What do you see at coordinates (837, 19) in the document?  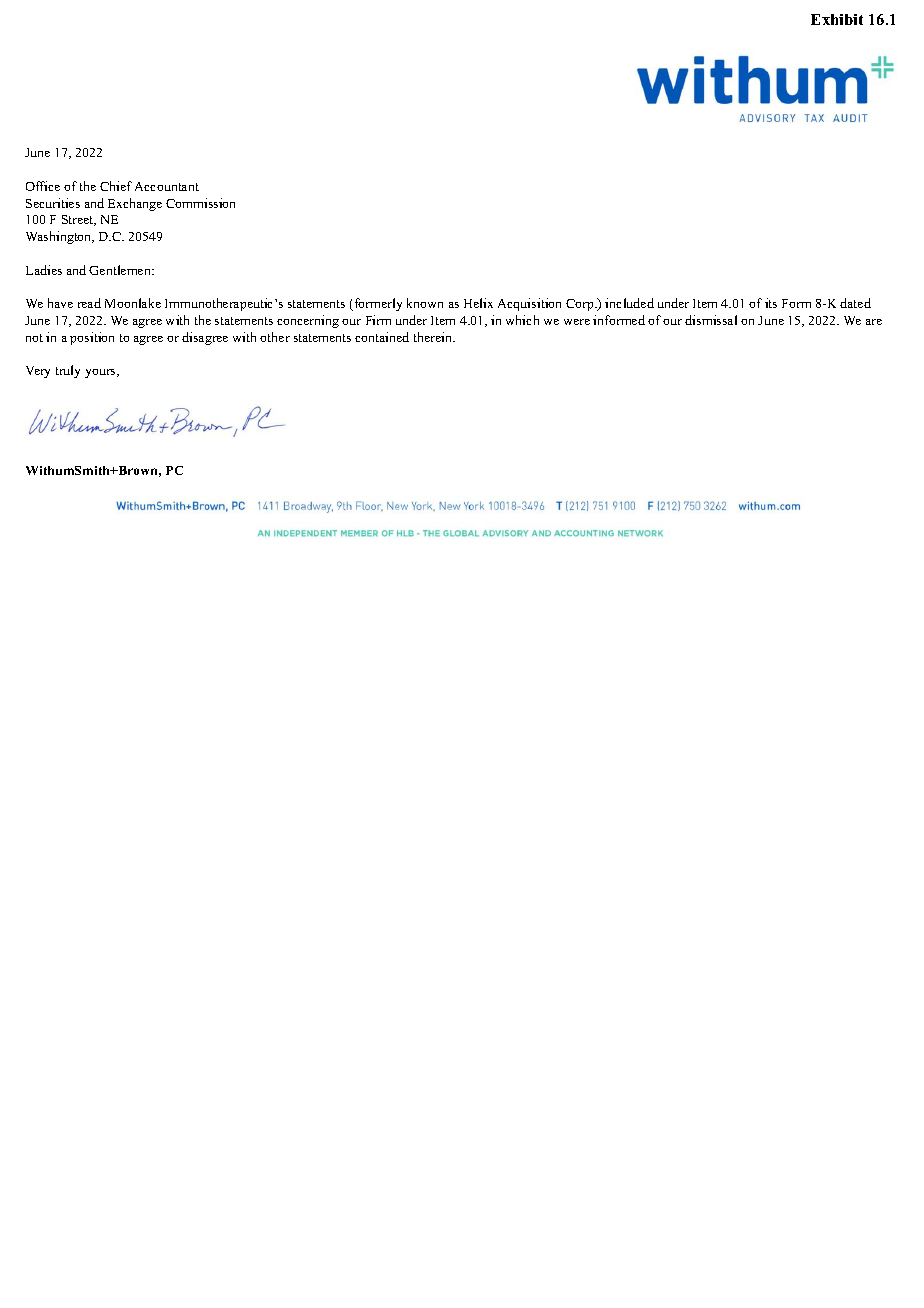 I see `Exhibit` at bounding box center [837, 19].
